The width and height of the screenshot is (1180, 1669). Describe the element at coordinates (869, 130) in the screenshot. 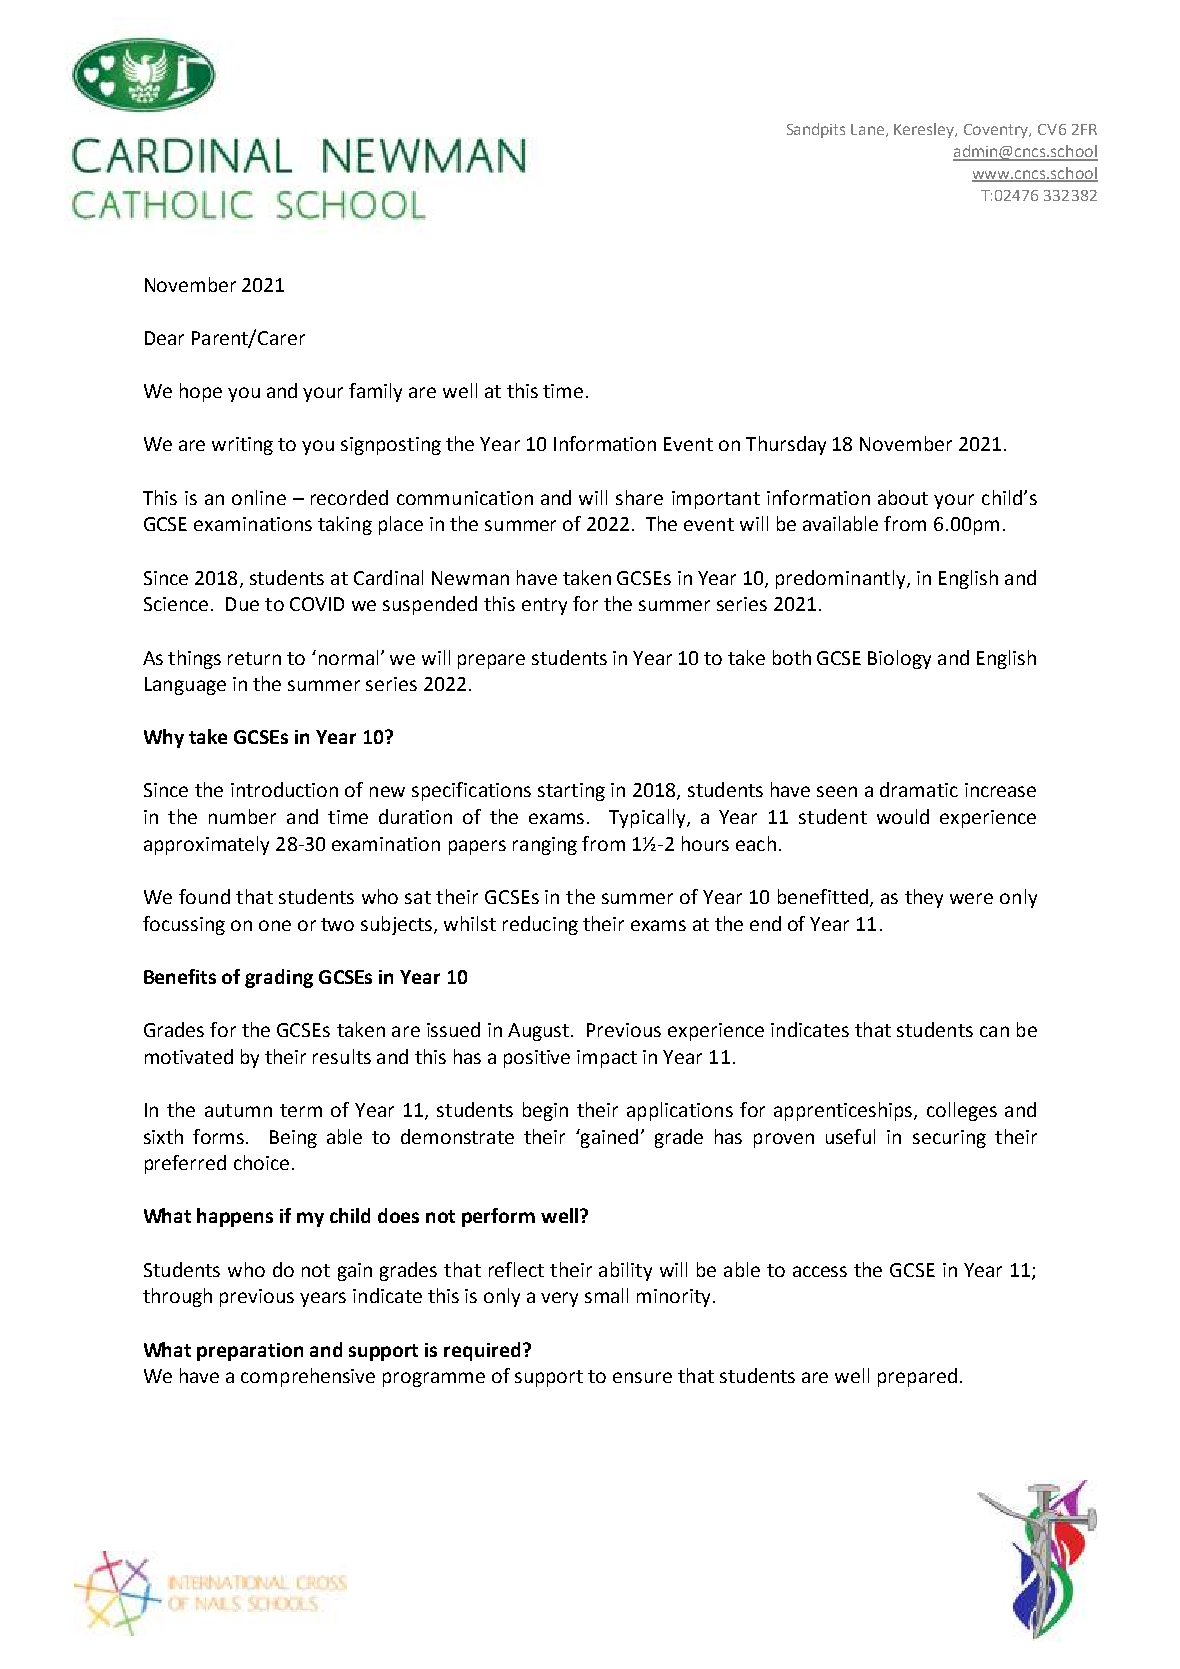

I see `Lane` at that location.
